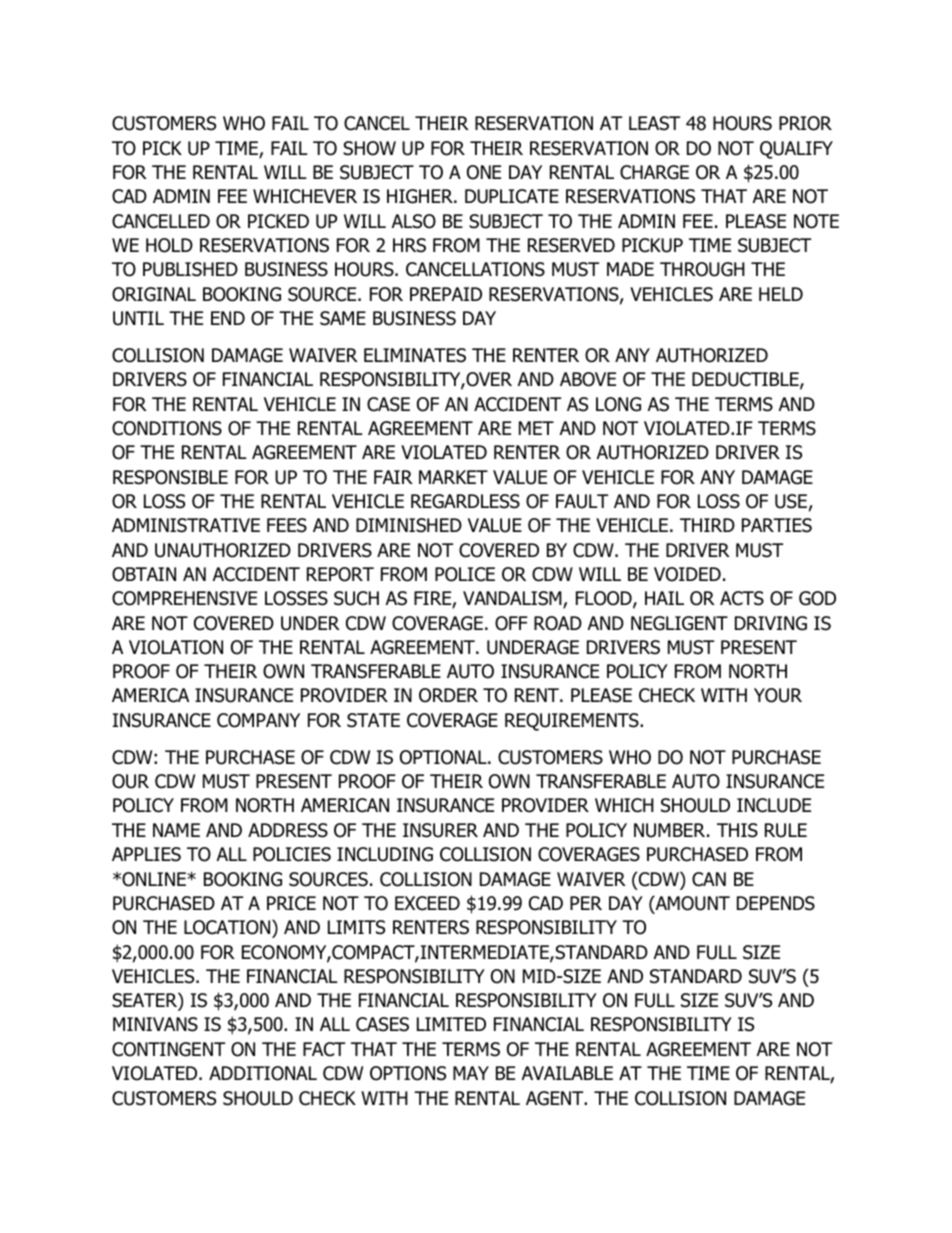 The image size is (952, 1233). What do you see at coordinates (169, 245) in the screenshot?
I see `HOLD` at bounding box center [169, 245].
